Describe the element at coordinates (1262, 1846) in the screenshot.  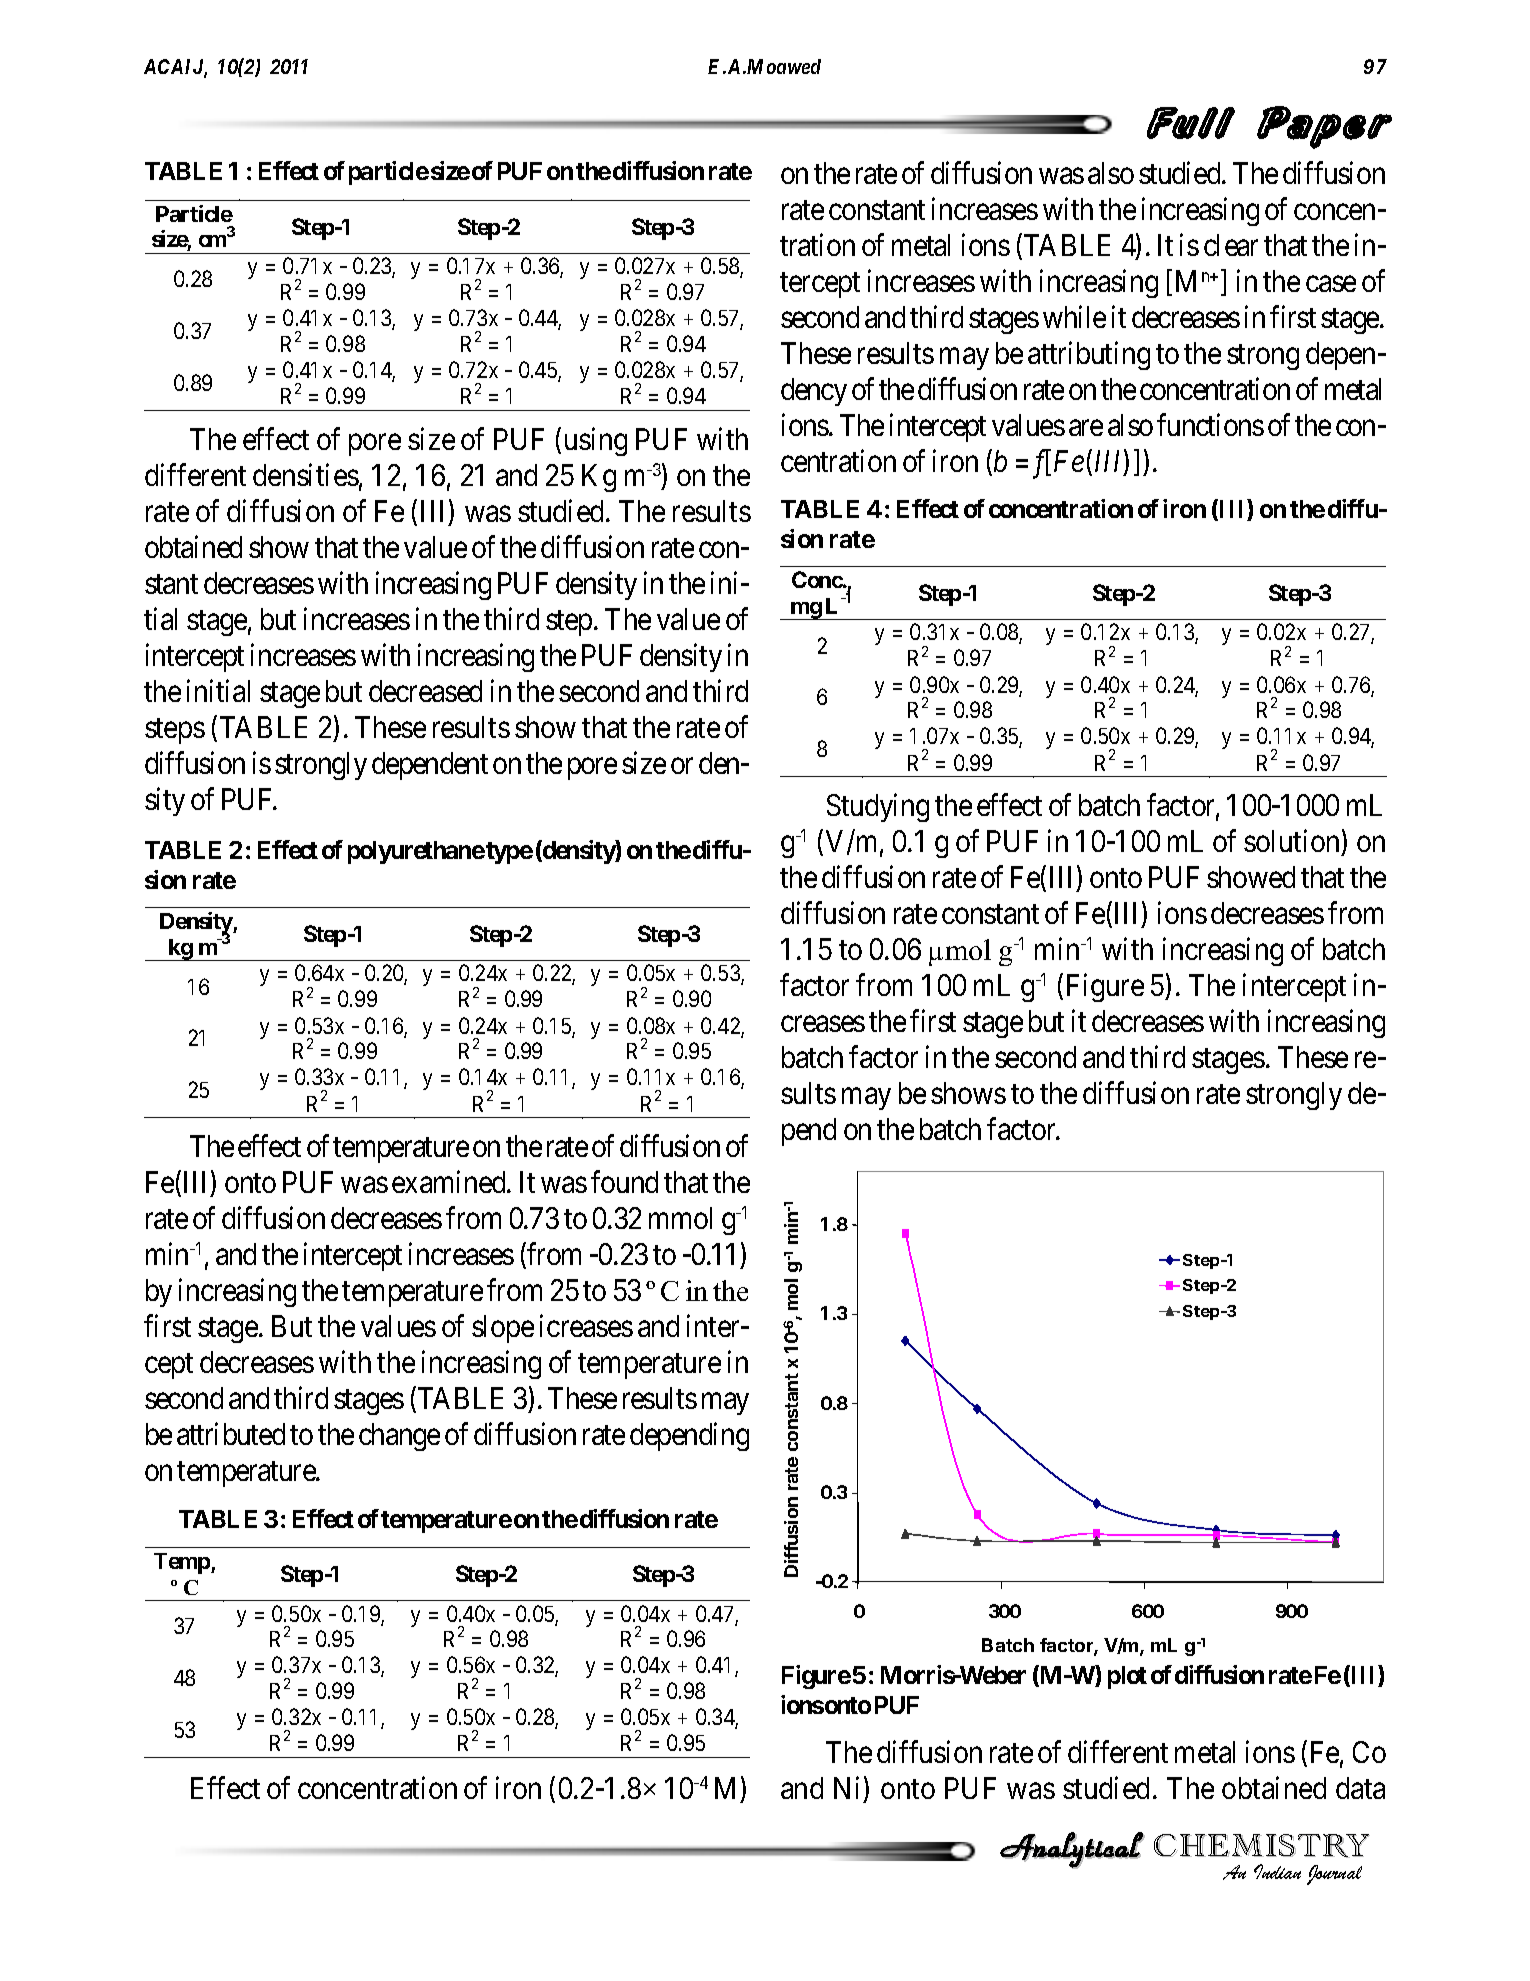
I see `CHEMISTRY` at that location.
